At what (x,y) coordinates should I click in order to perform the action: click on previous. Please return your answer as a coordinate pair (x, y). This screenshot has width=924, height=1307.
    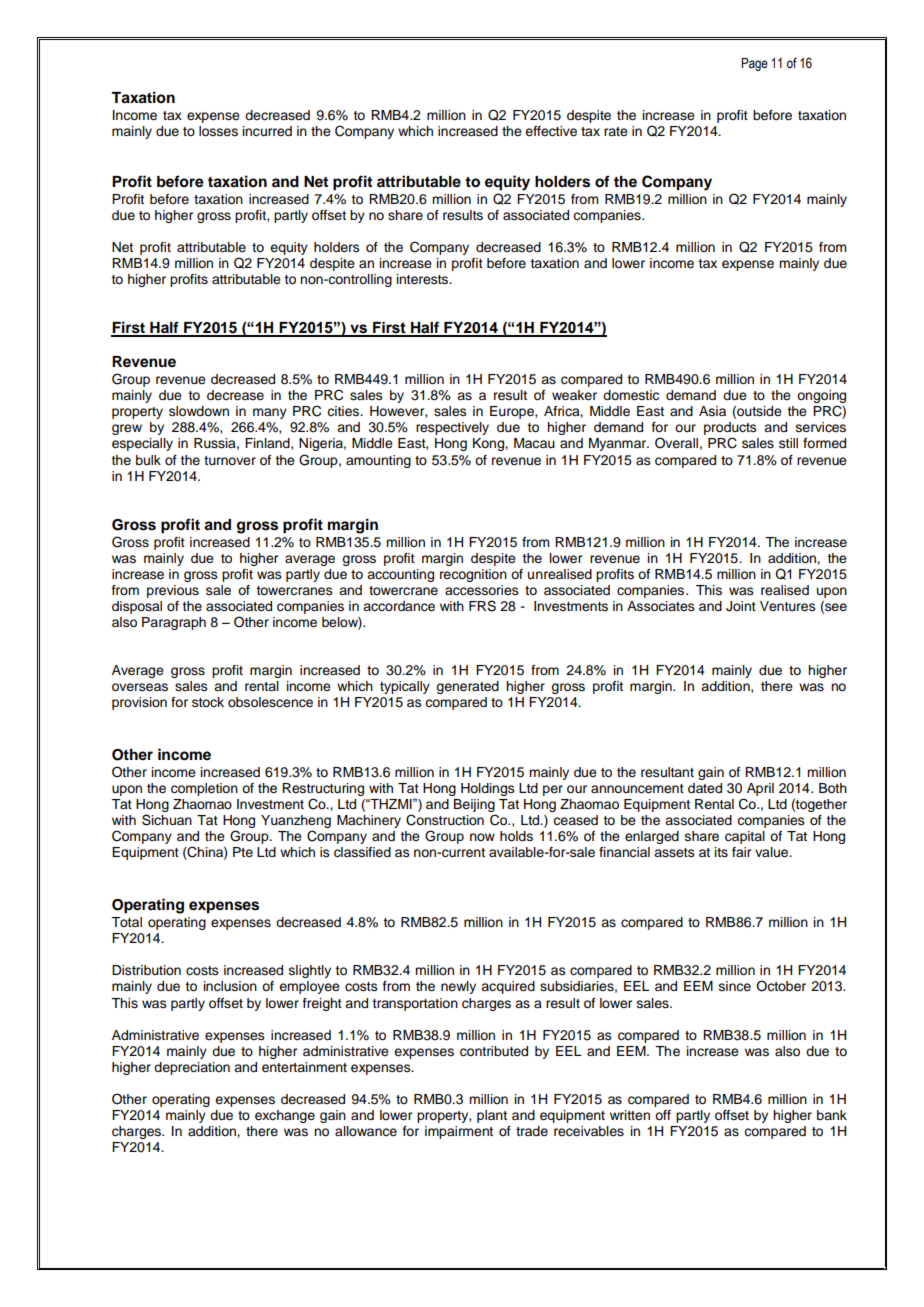
    Looking at the image, I should click on (173, 591).
